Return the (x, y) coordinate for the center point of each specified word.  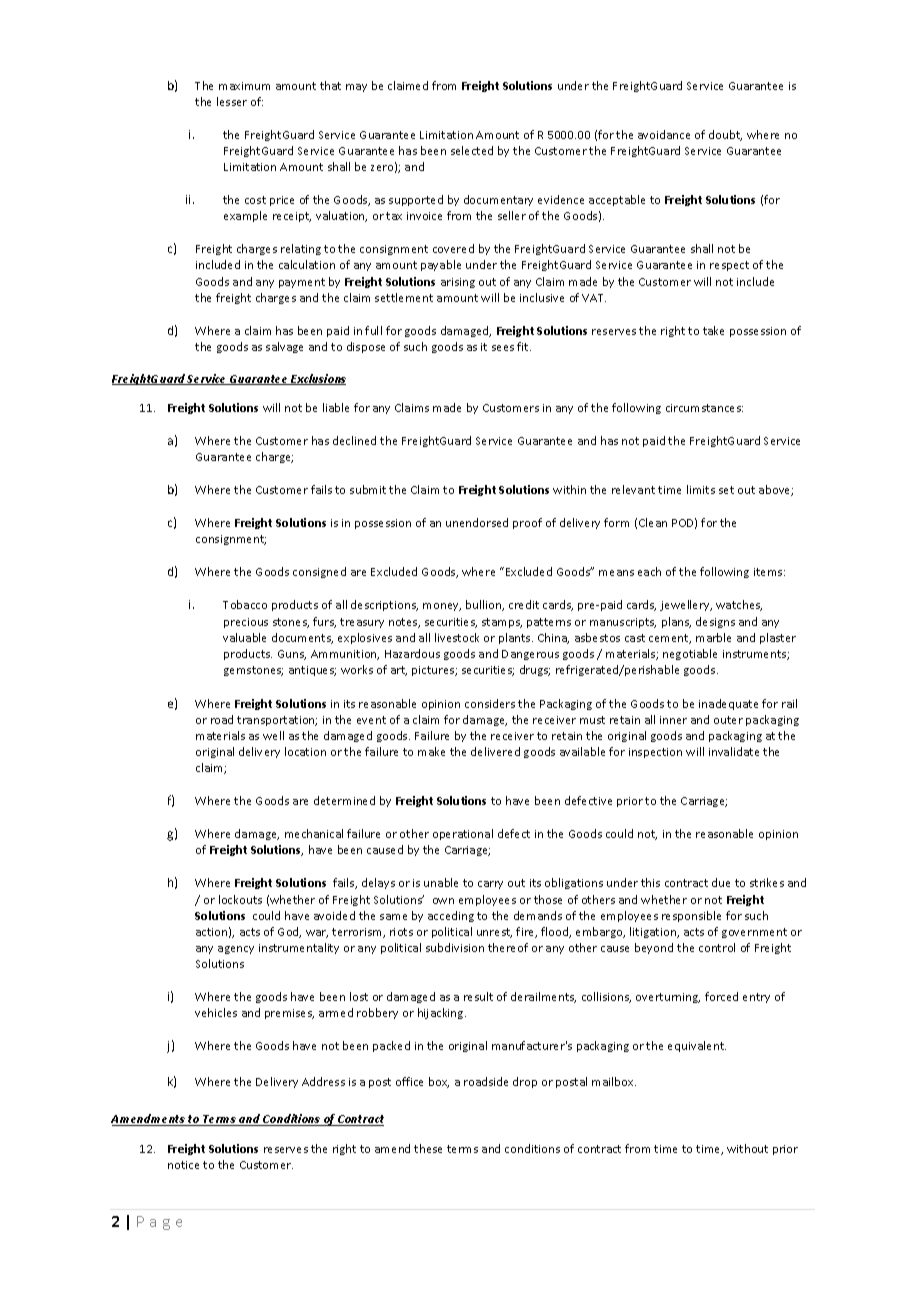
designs (715, 622)
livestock (457, 637)
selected (472, 150)
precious (246, 623)
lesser (232, 101)
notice (183, 1165)
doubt (725, 135)
